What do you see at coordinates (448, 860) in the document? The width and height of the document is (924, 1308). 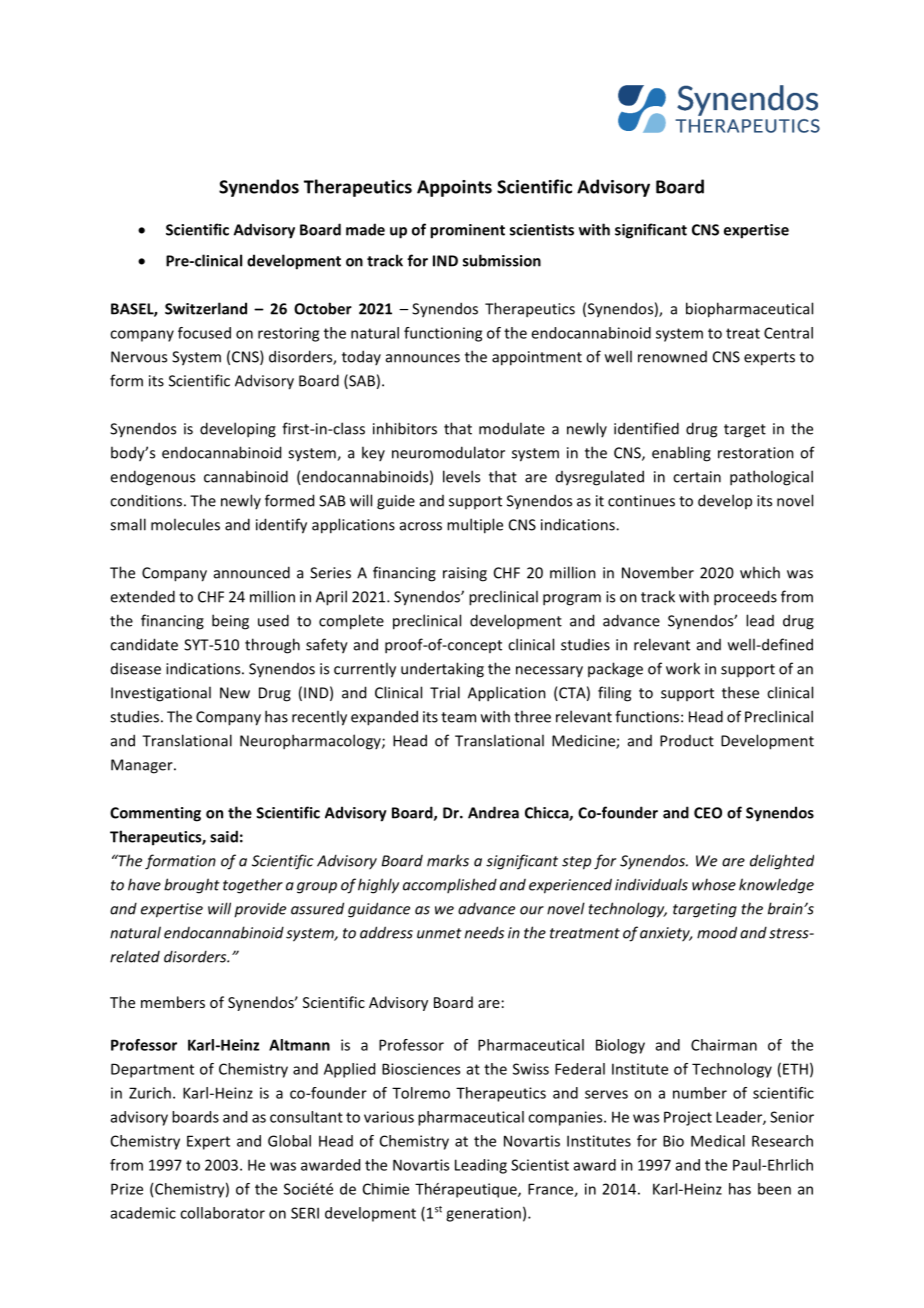 I see `marks` at bounding box center [448, 860].
